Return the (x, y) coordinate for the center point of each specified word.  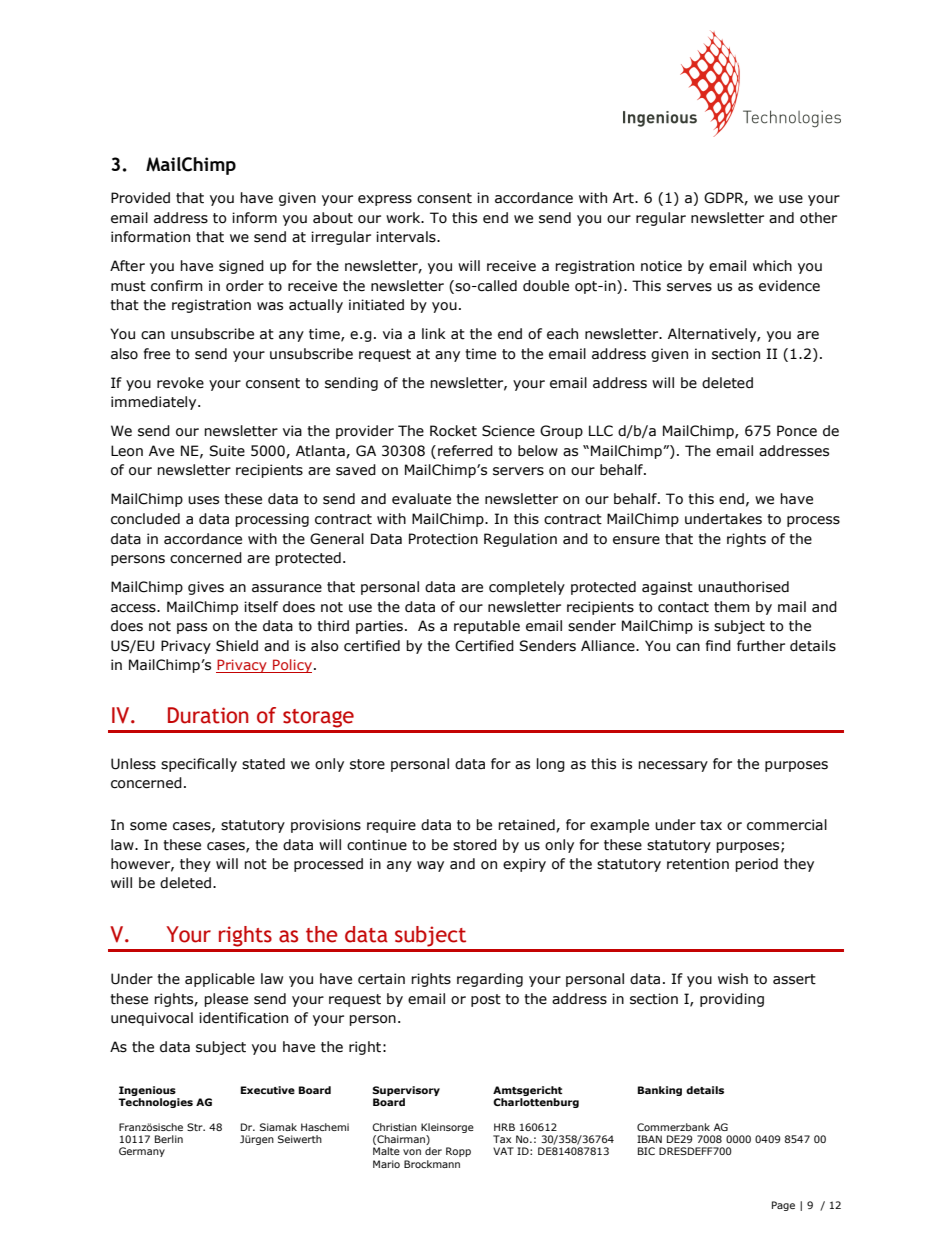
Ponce (797, 431)
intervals (407, 237)
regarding (490, 980)
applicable (220, 980)
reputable (487, 627)
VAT (503, 1151)
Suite (227, 451)
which (772, 266)
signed (241, 267)
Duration (208, 715)
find (718, 646)
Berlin (169, 1139)
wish (733, 979)
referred (465, 451)
